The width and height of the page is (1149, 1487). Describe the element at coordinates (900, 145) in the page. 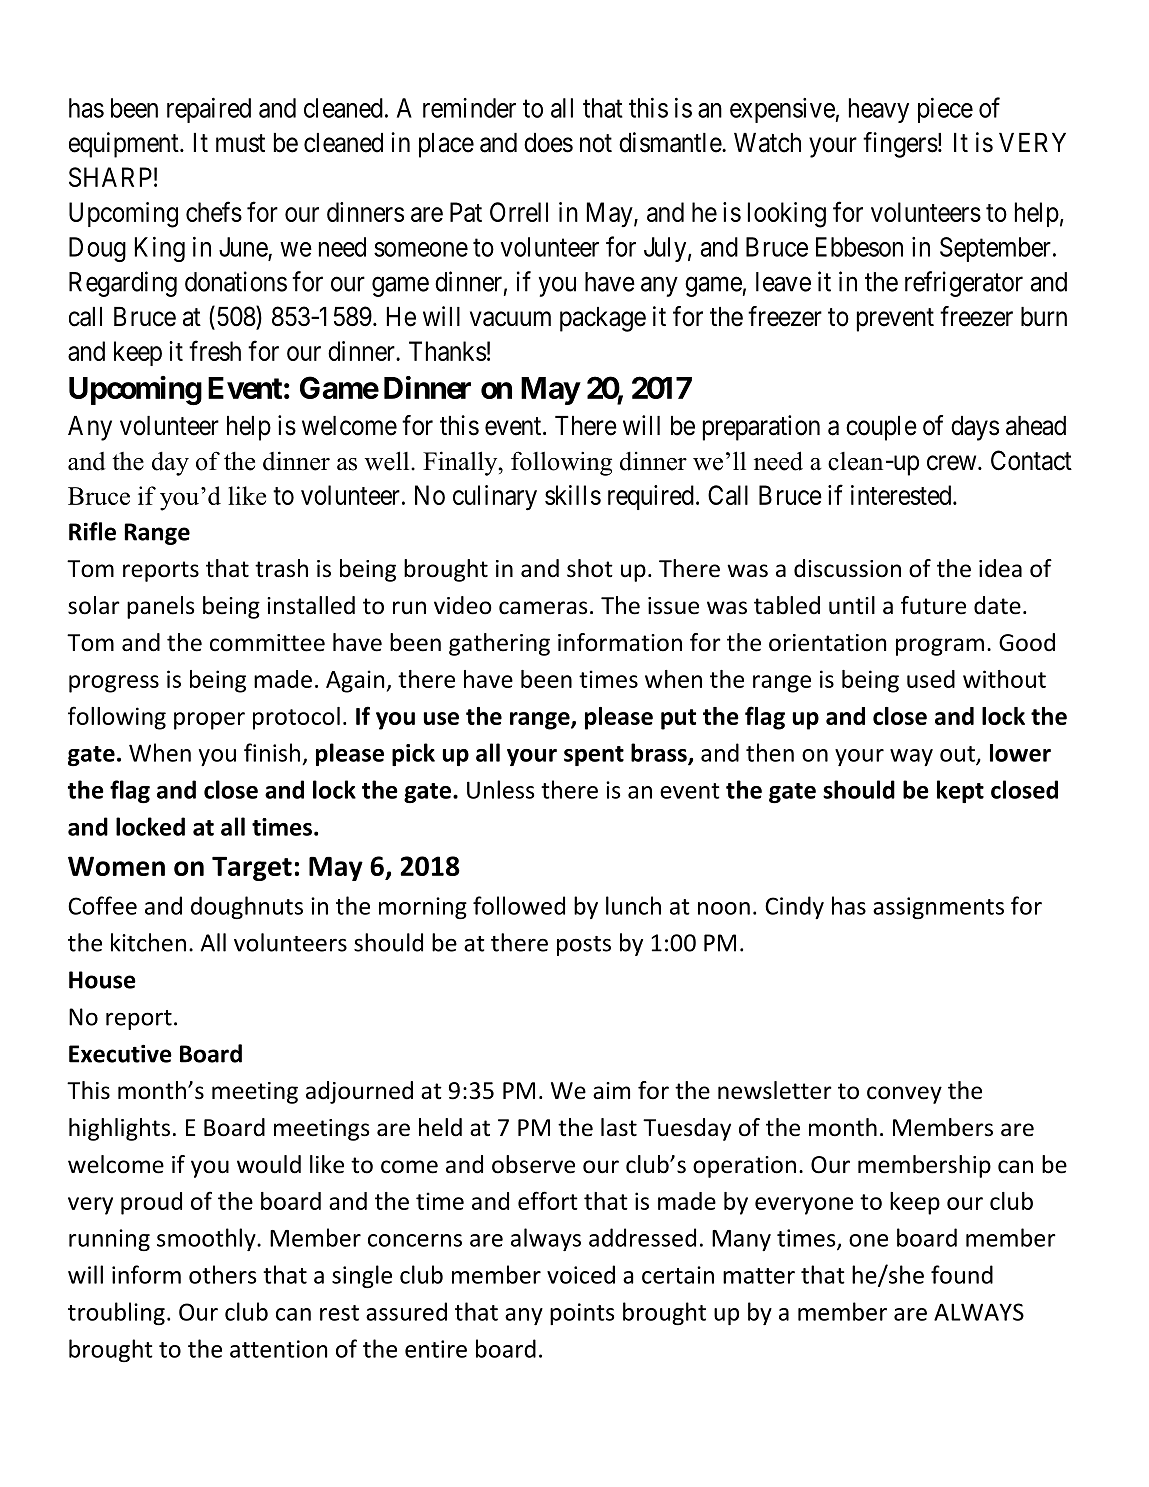

I see `fingers` at that location.
